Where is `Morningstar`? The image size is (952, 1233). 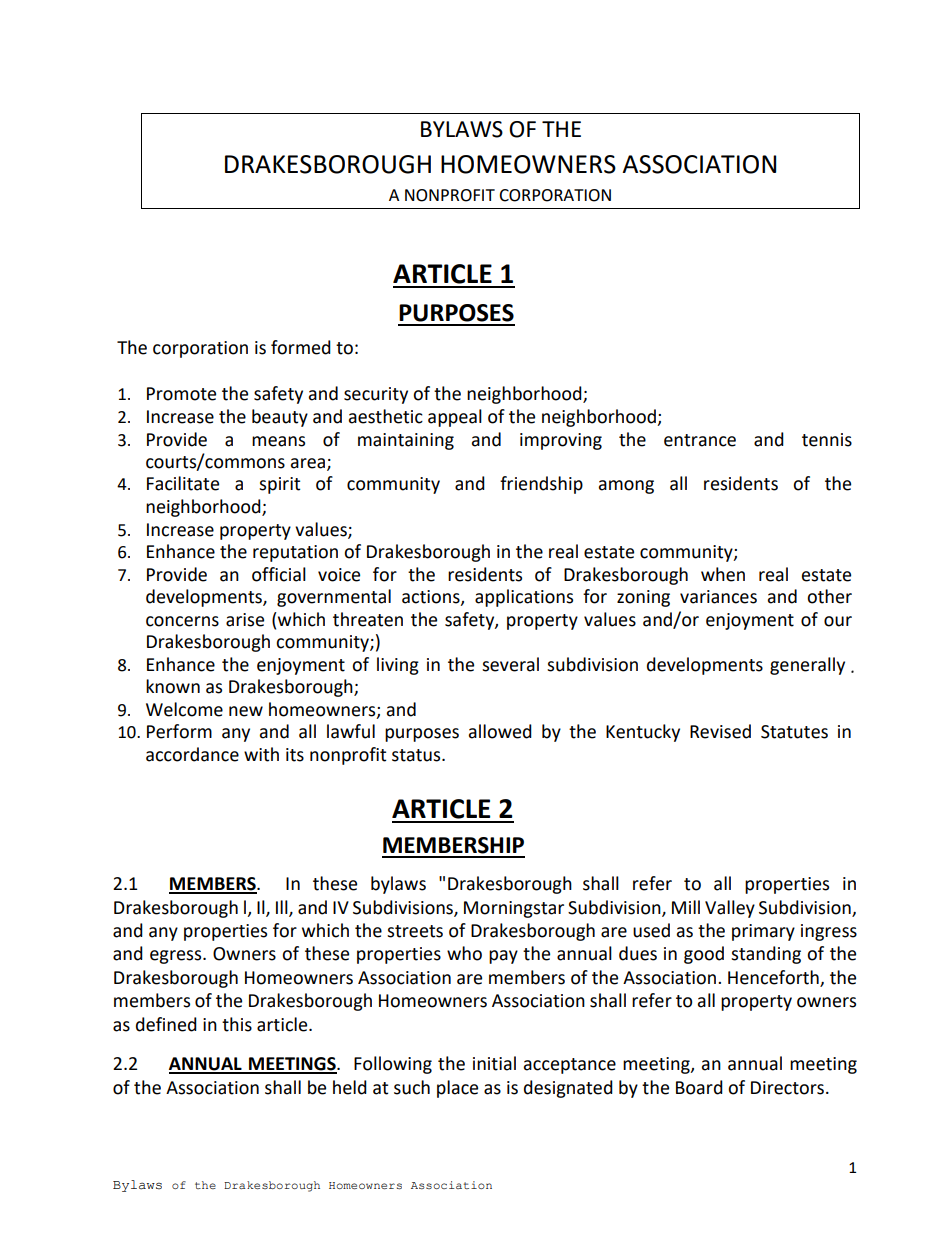 Morningstar is located at coordinates (514, 909).
